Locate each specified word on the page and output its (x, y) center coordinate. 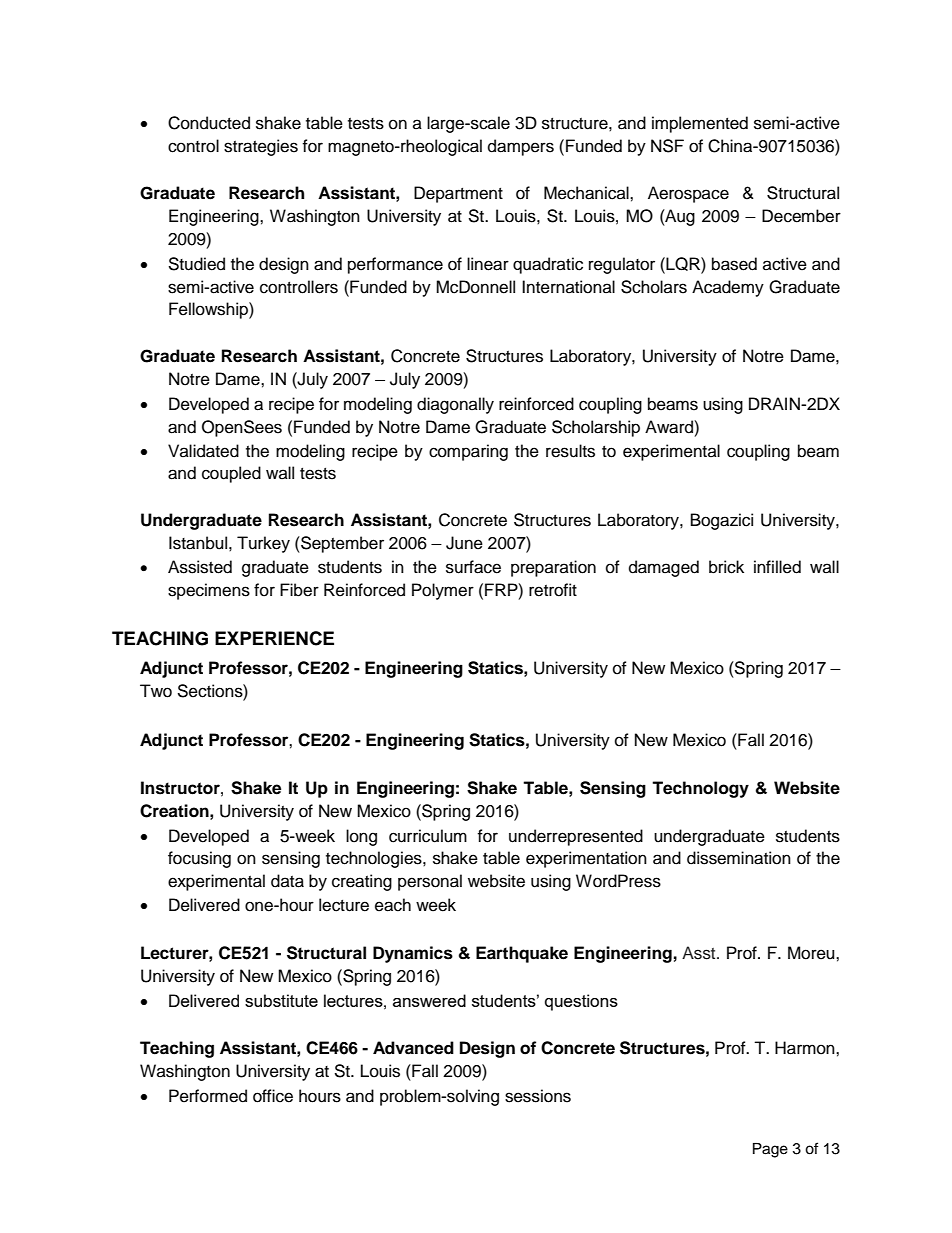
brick (726, 567)
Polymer (443, 591)
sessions (538, 1096)
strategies (261, 147)
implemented (700, 124)
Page (770, 1150)
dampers (521, 147)
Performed (208, 1096)
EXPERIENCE (274, 638)
